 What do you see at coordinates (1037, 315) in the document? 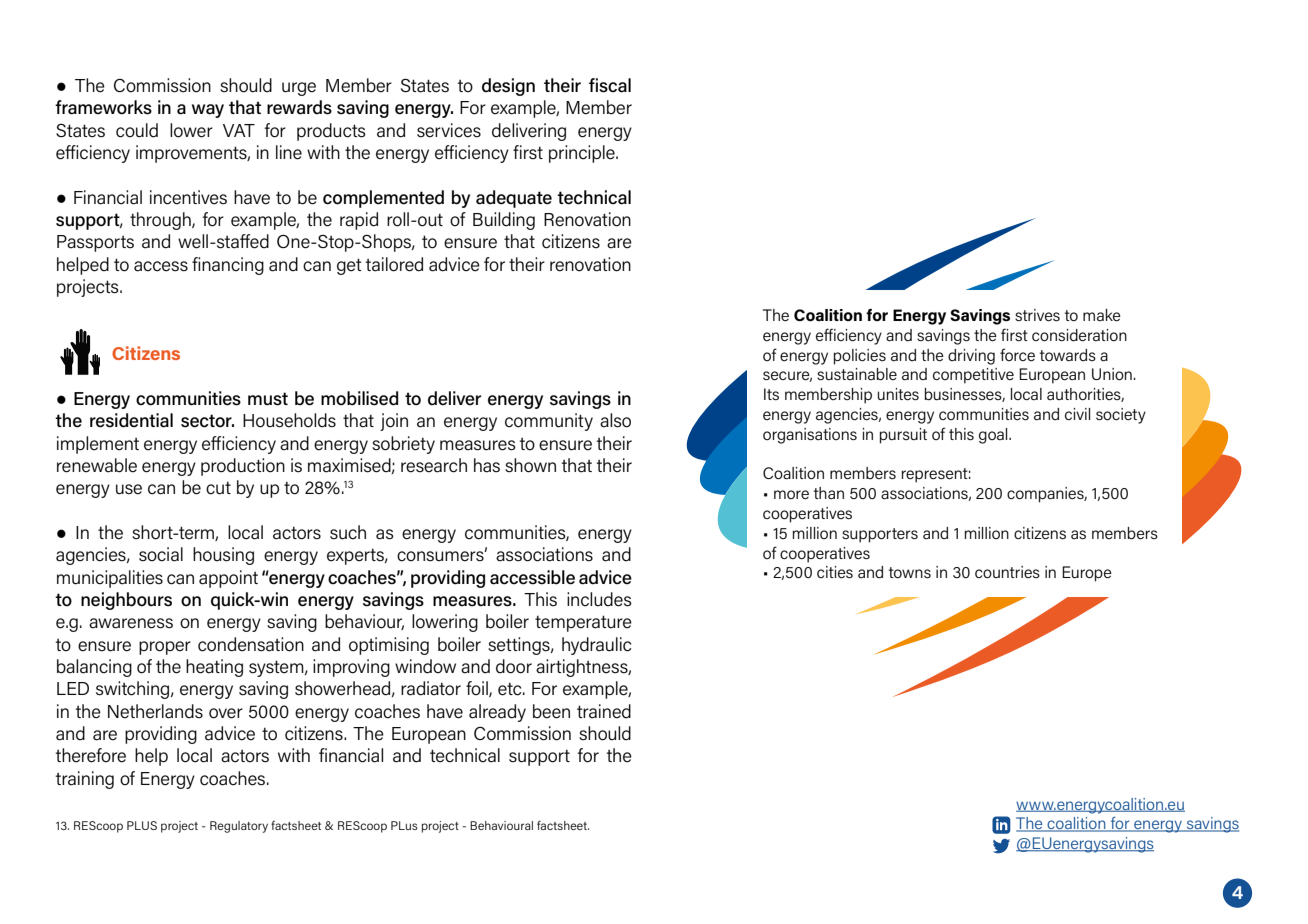
I see `strives` at bounding box center [1037, 315].
